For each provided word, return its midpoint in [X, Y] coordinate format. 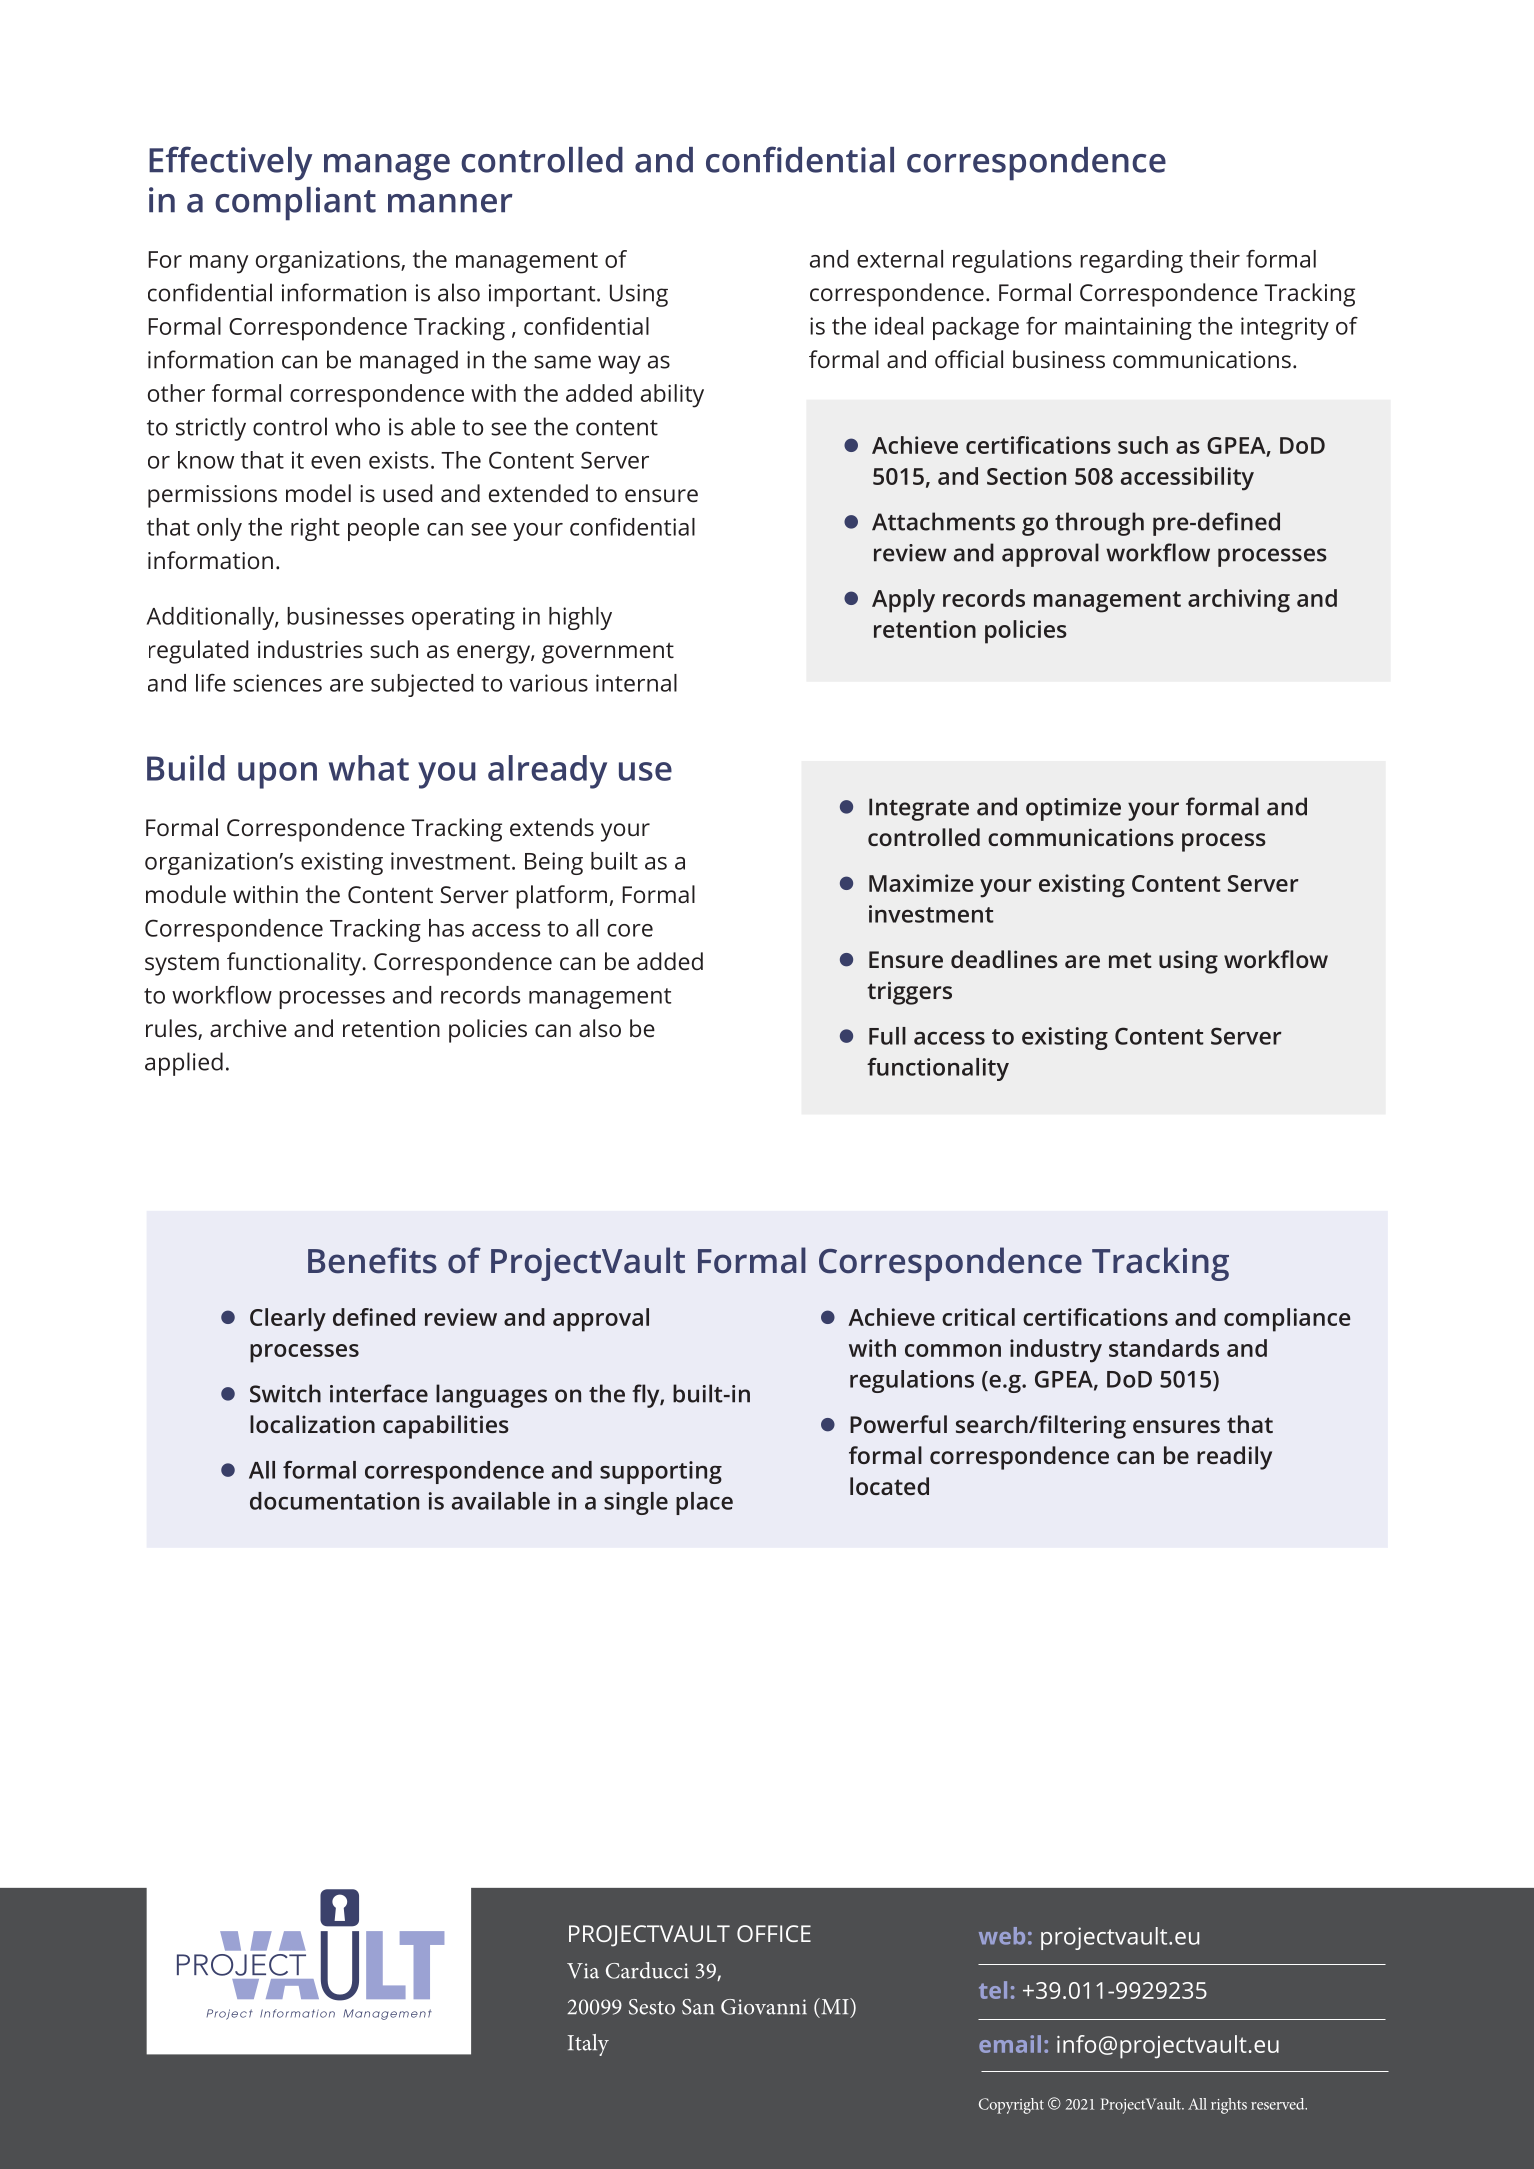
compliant [295, 204]
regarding [1131, 261]
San [698, 2007]
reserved [1279, 2104]
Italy [588, 2045]
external [900, 259]
